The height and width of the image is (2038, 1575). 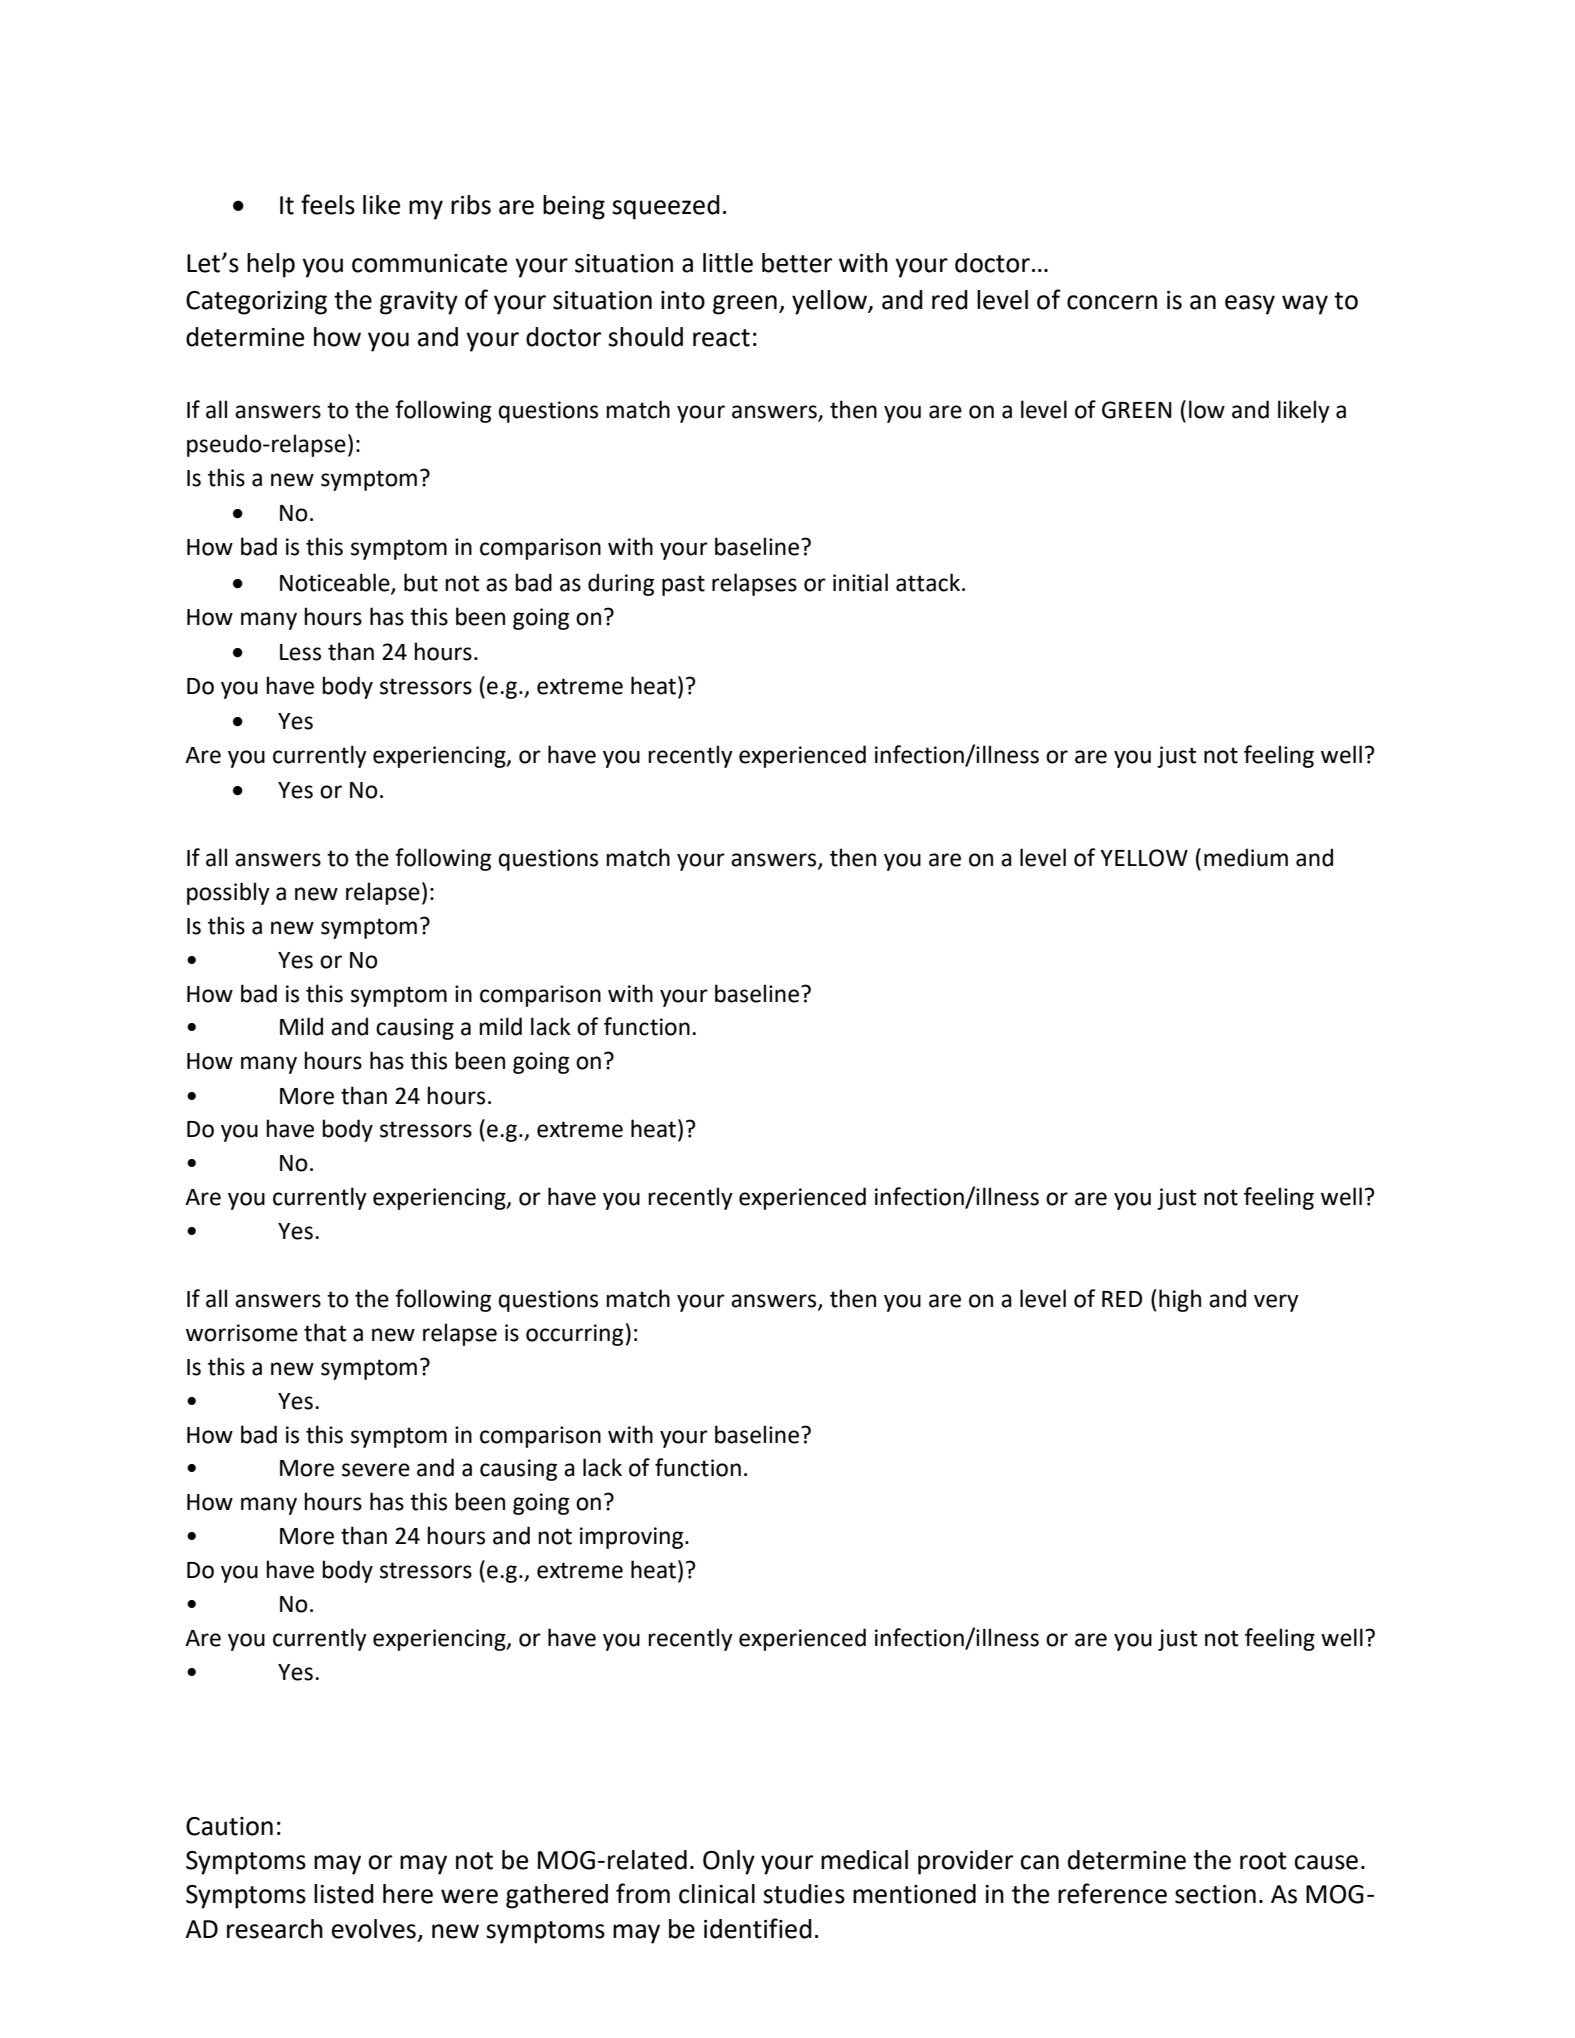 I want to click on medium, so click(x=1246, y=857).
